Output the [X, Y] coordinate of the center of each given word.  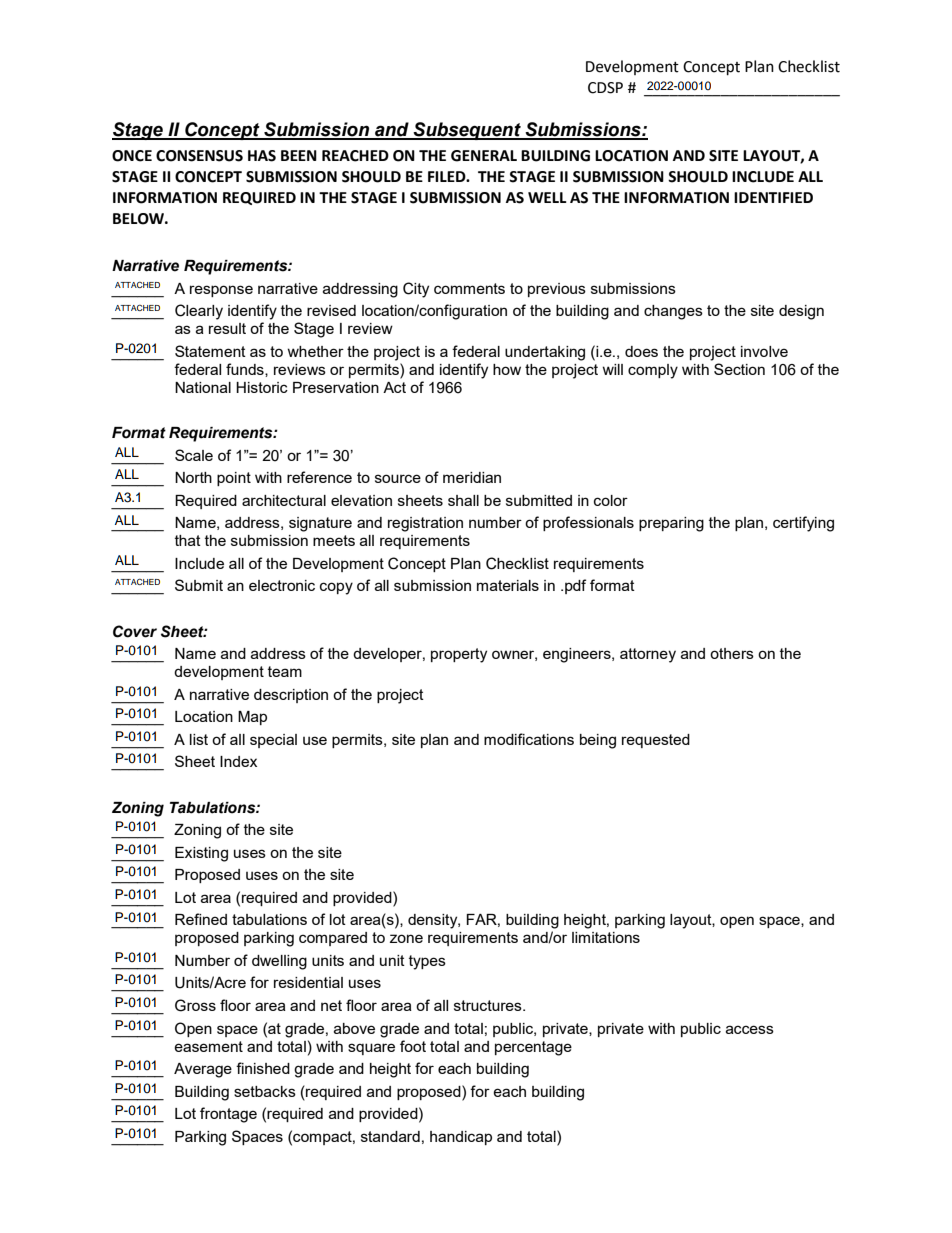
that [188, 540]
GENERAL [484, 156]
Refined [201, 919]
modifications [529, 739]
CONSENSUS [199, 156]
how [507, 369]
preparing [671, 524]
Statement [210, 351]
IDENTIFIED [773, 197]
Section [739, 369]
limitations [606, 937]
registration [425, 524]
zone [406, 938]
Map [252, 718]
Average [203, 1070]
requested [656, 741]
